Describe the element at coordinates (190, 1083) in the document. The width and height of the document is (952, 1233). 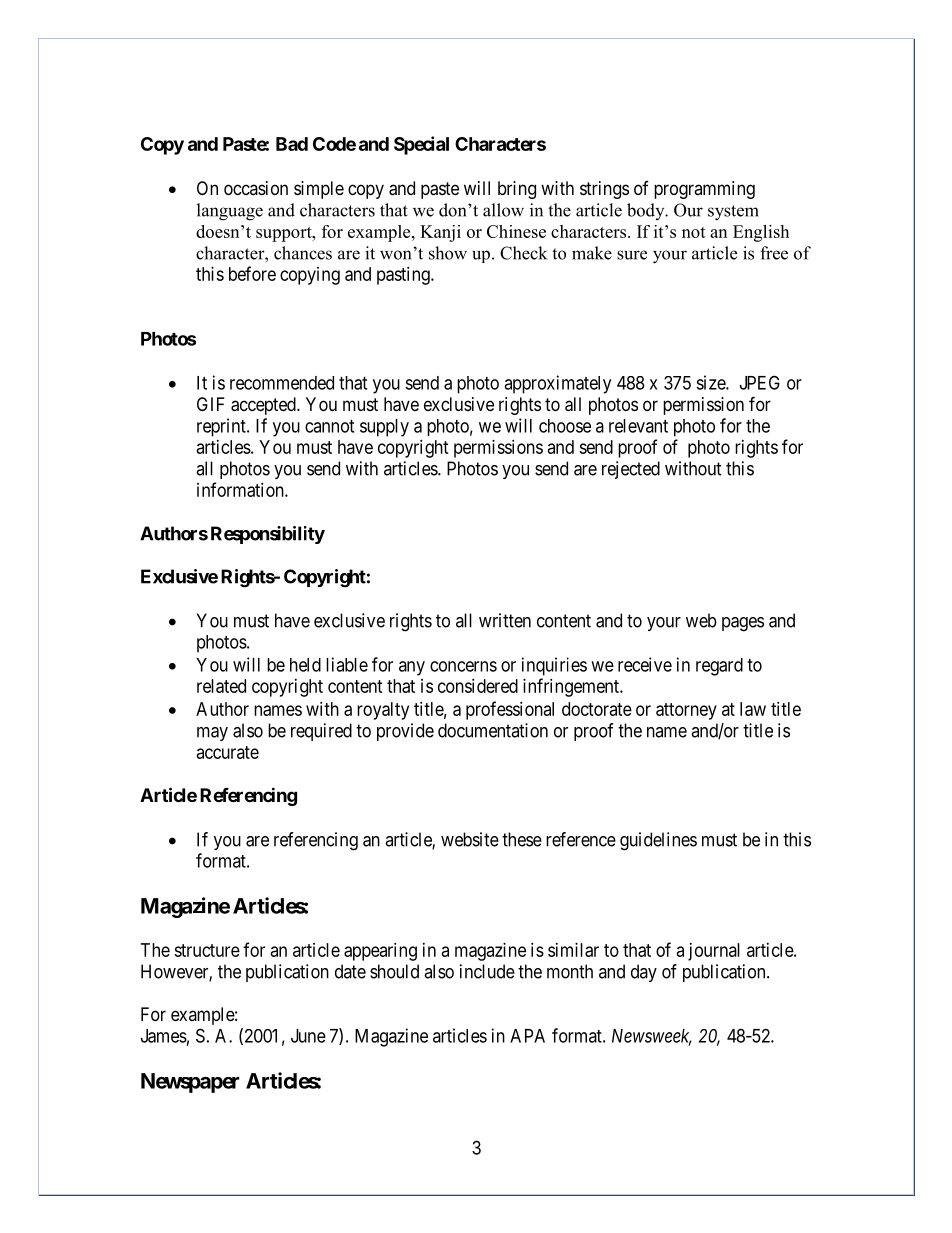
I see `Newspaper` at that location.
